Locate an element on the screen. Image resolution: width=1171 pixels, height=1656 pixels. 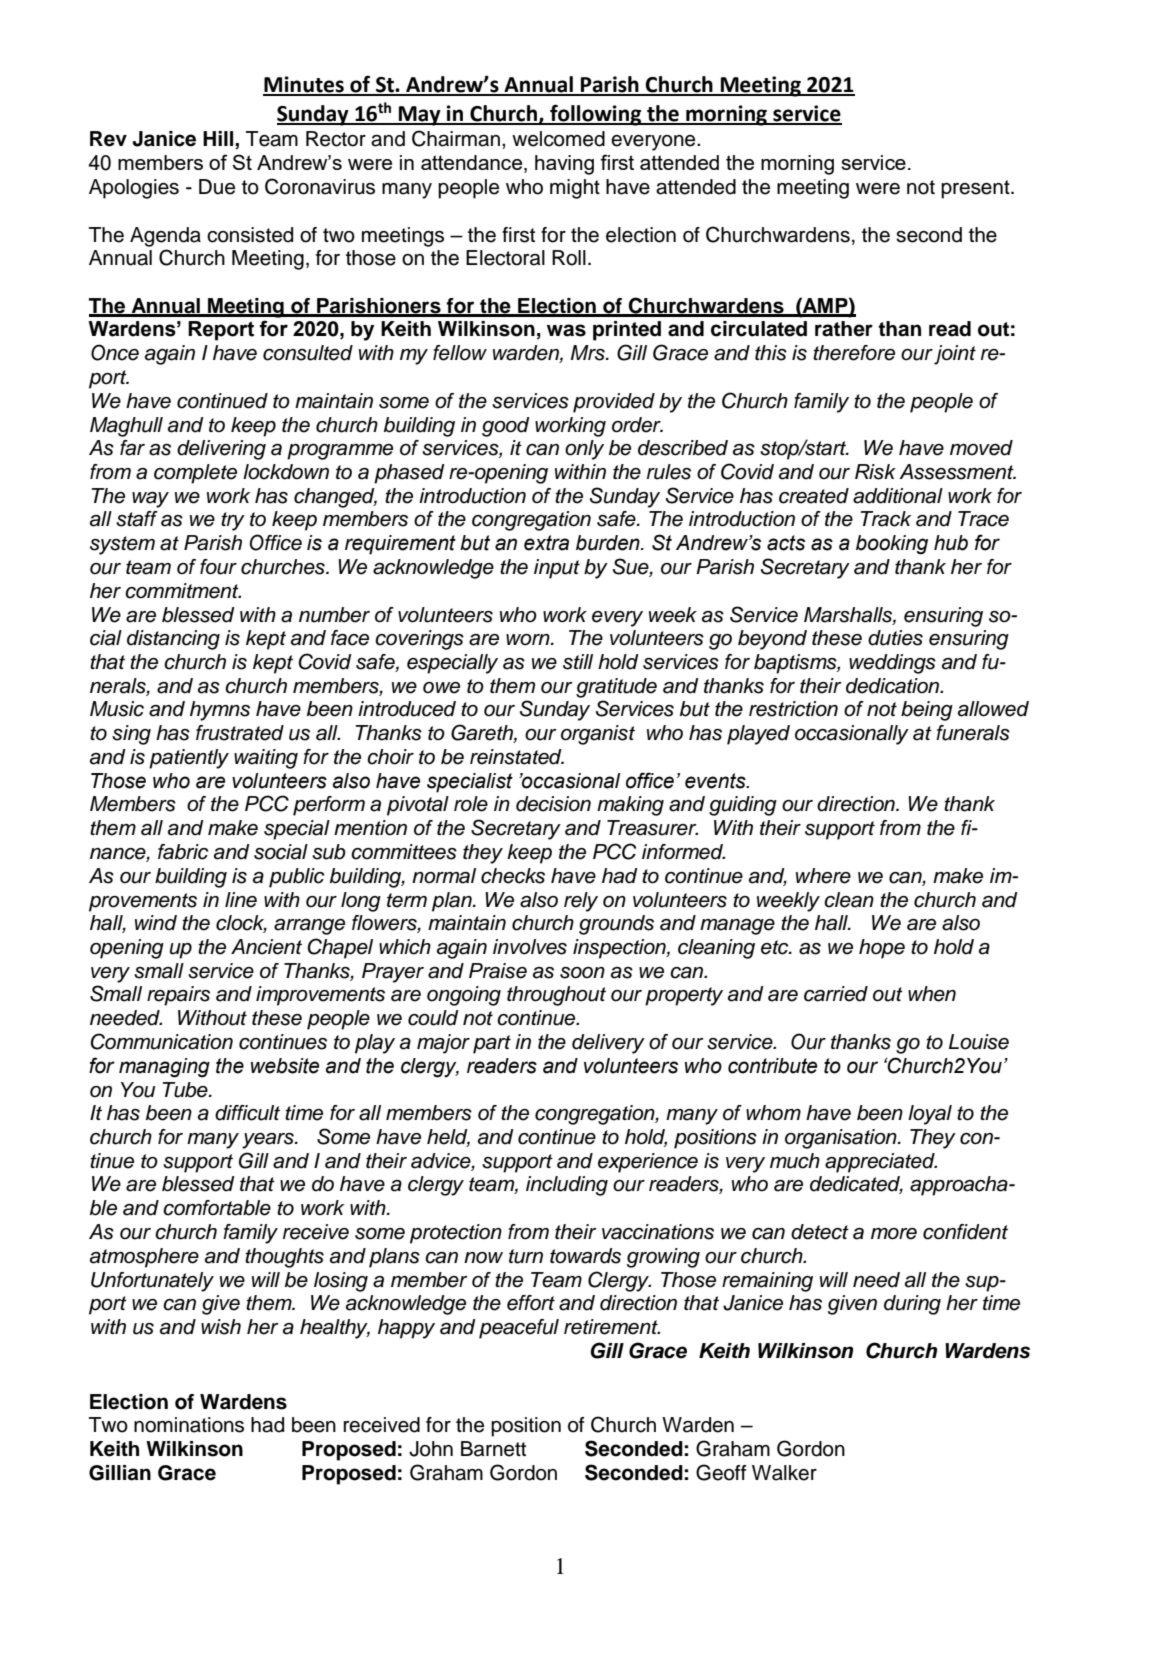
nominations is located at coordinates (189, 1425).
